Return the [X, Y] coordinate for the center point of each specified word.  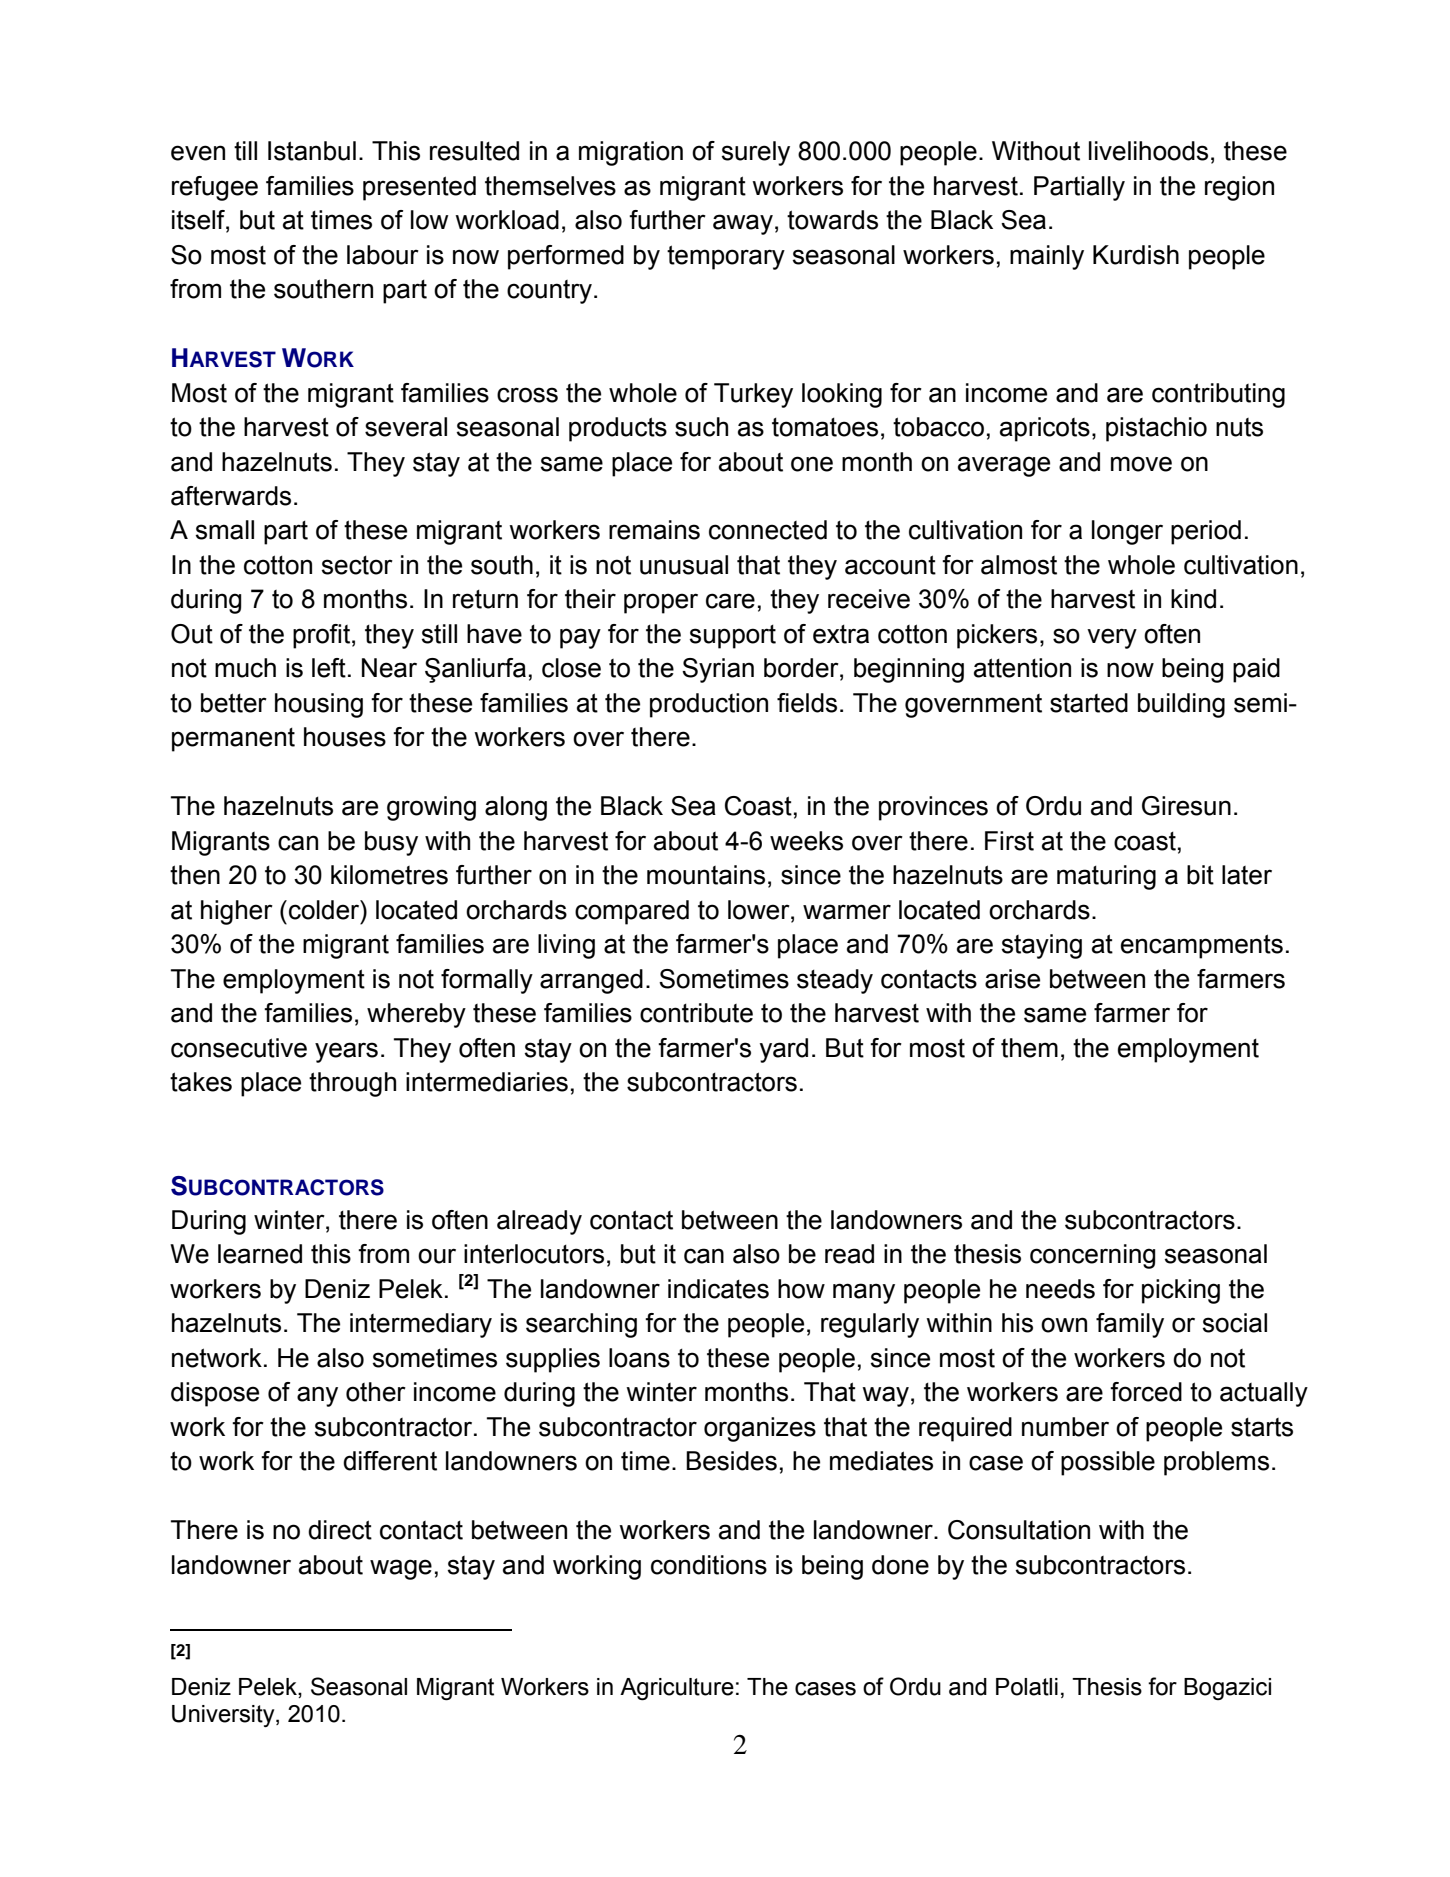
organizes [760, 1429]
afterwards [231, 496]
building [1181, 705]
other [376, 1392]
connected [768, 530]
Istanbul [312, 151]
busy [391, 843]
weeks [806, 841]
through [352, 1084]
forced [1146, 1392]
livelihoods [1148, 151]
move [1141, 464]
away [743, 224]
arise [1012, 979]
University [224, 1716]
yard [784, 1050]
